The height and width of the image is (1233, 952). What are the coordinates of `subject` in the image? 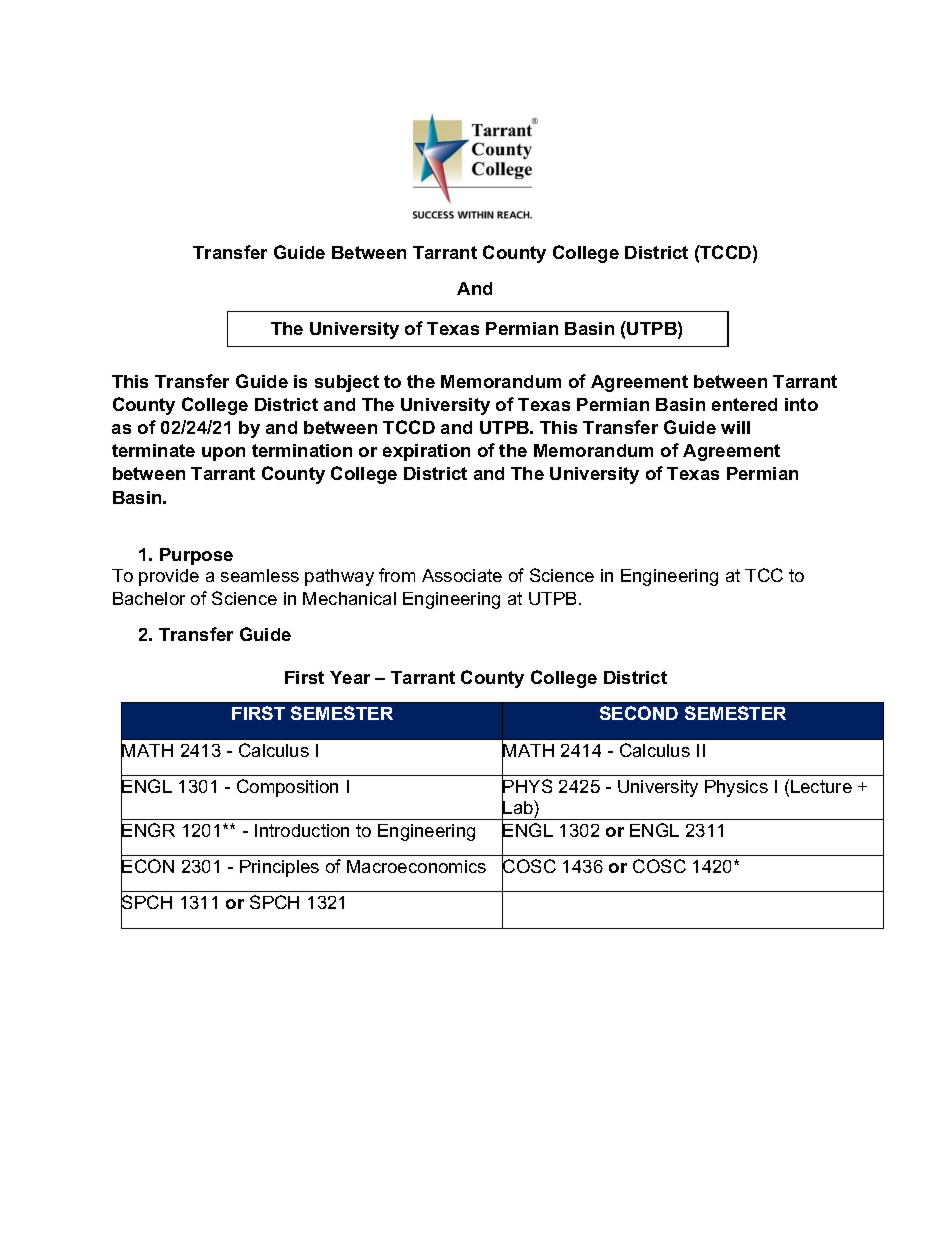 It's located at (347, 383).
